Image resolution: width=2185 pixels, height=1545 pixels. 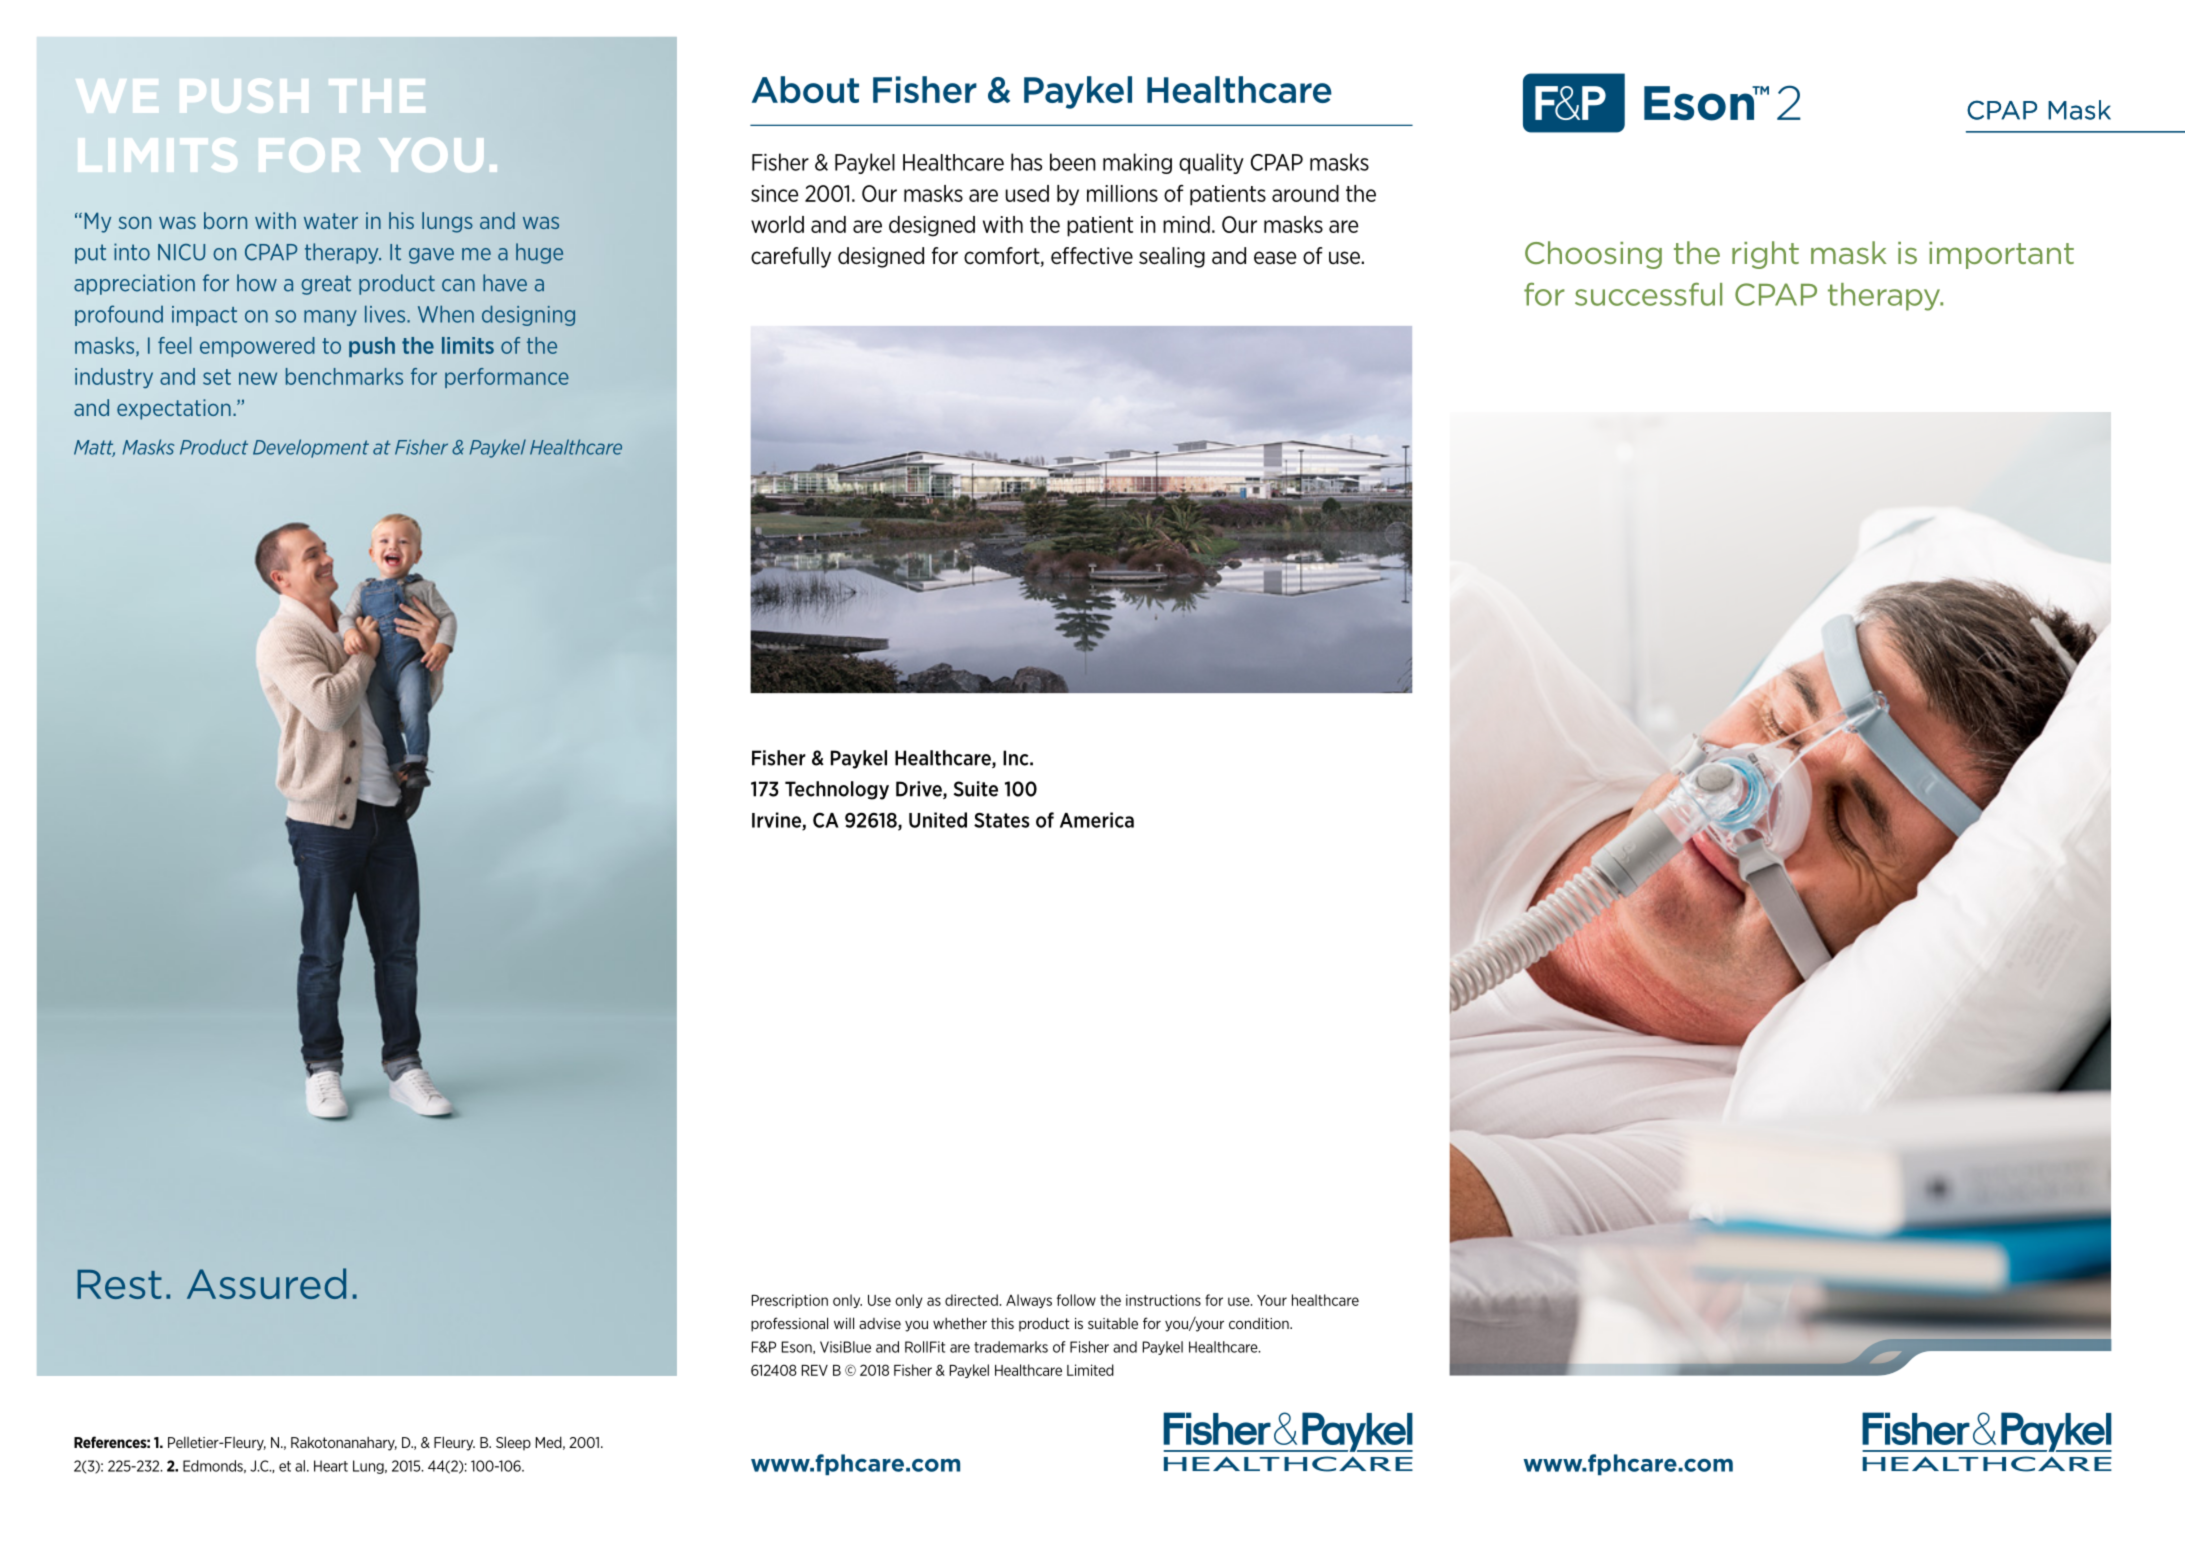 I want to click on condition, so click(x=1260, y=1323).
